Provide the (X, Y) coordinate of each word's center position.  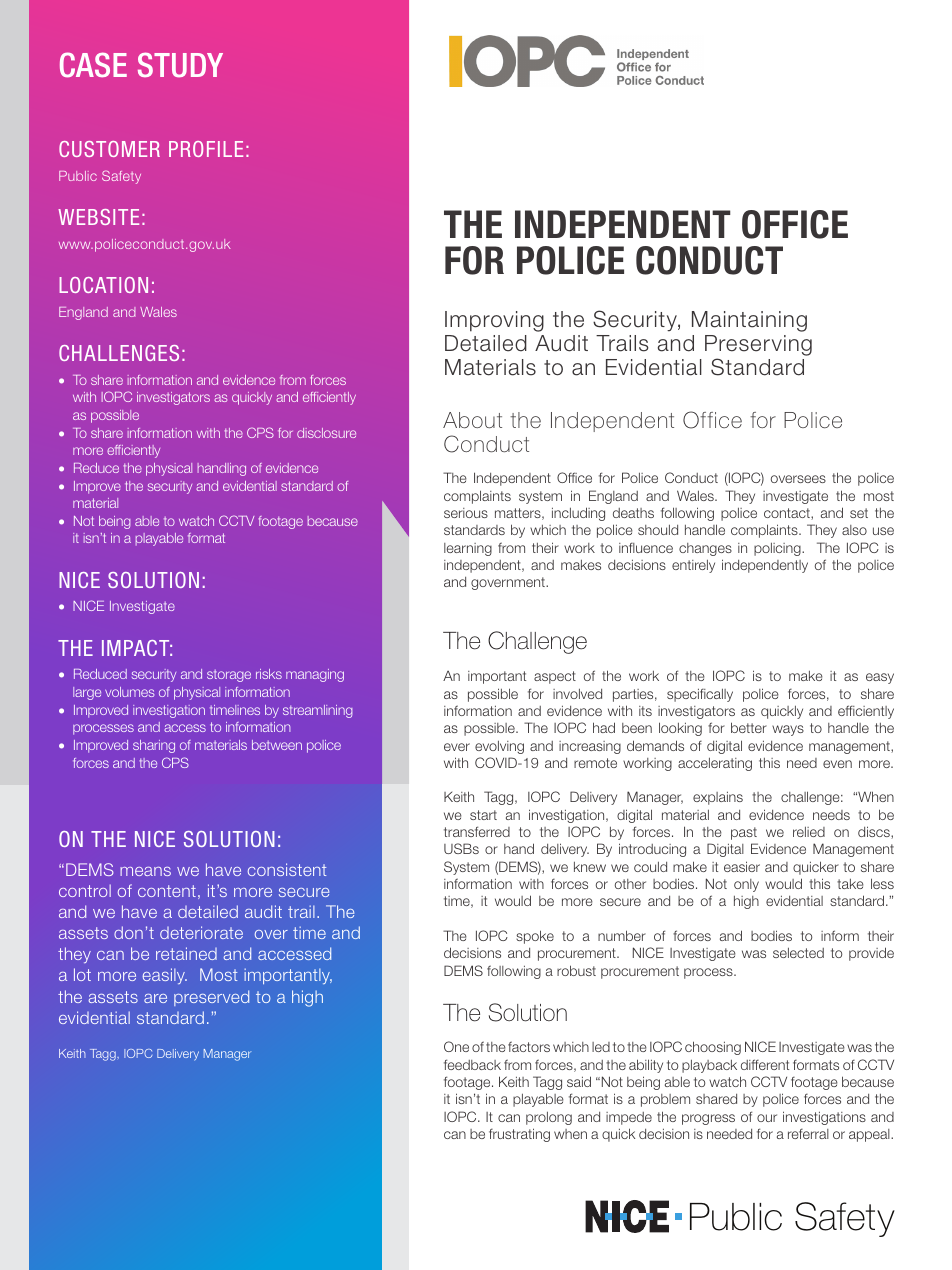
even (837, 764)
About (472, 420)
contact (788, 514)
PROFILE (206, 149)
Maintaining (749, 321)
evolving (499, 747)
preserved (211, 998)
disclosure (326, 433)
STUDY (180, 64)
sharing (154, 746)
